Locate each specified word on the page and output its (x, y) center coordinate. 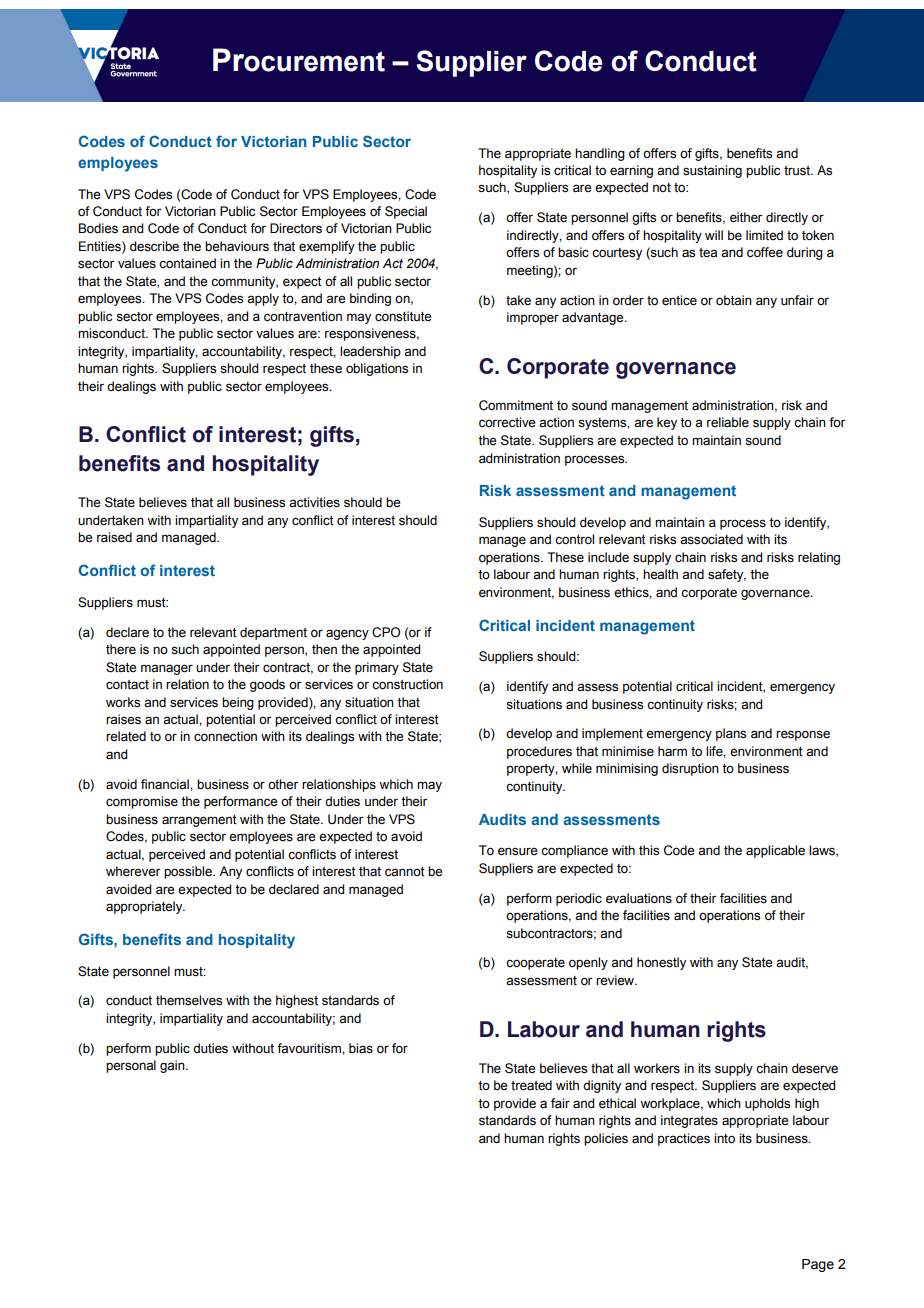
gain (173, 1066)
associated (711, 539)
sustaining (712, 171)
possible (189, 872)
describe (154, 246)
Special (406, 212)
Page (818, 1265)
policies (606, 1139)
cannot (405, 872)
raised (114, 537)
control (574, 539)
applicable (775, 851)
